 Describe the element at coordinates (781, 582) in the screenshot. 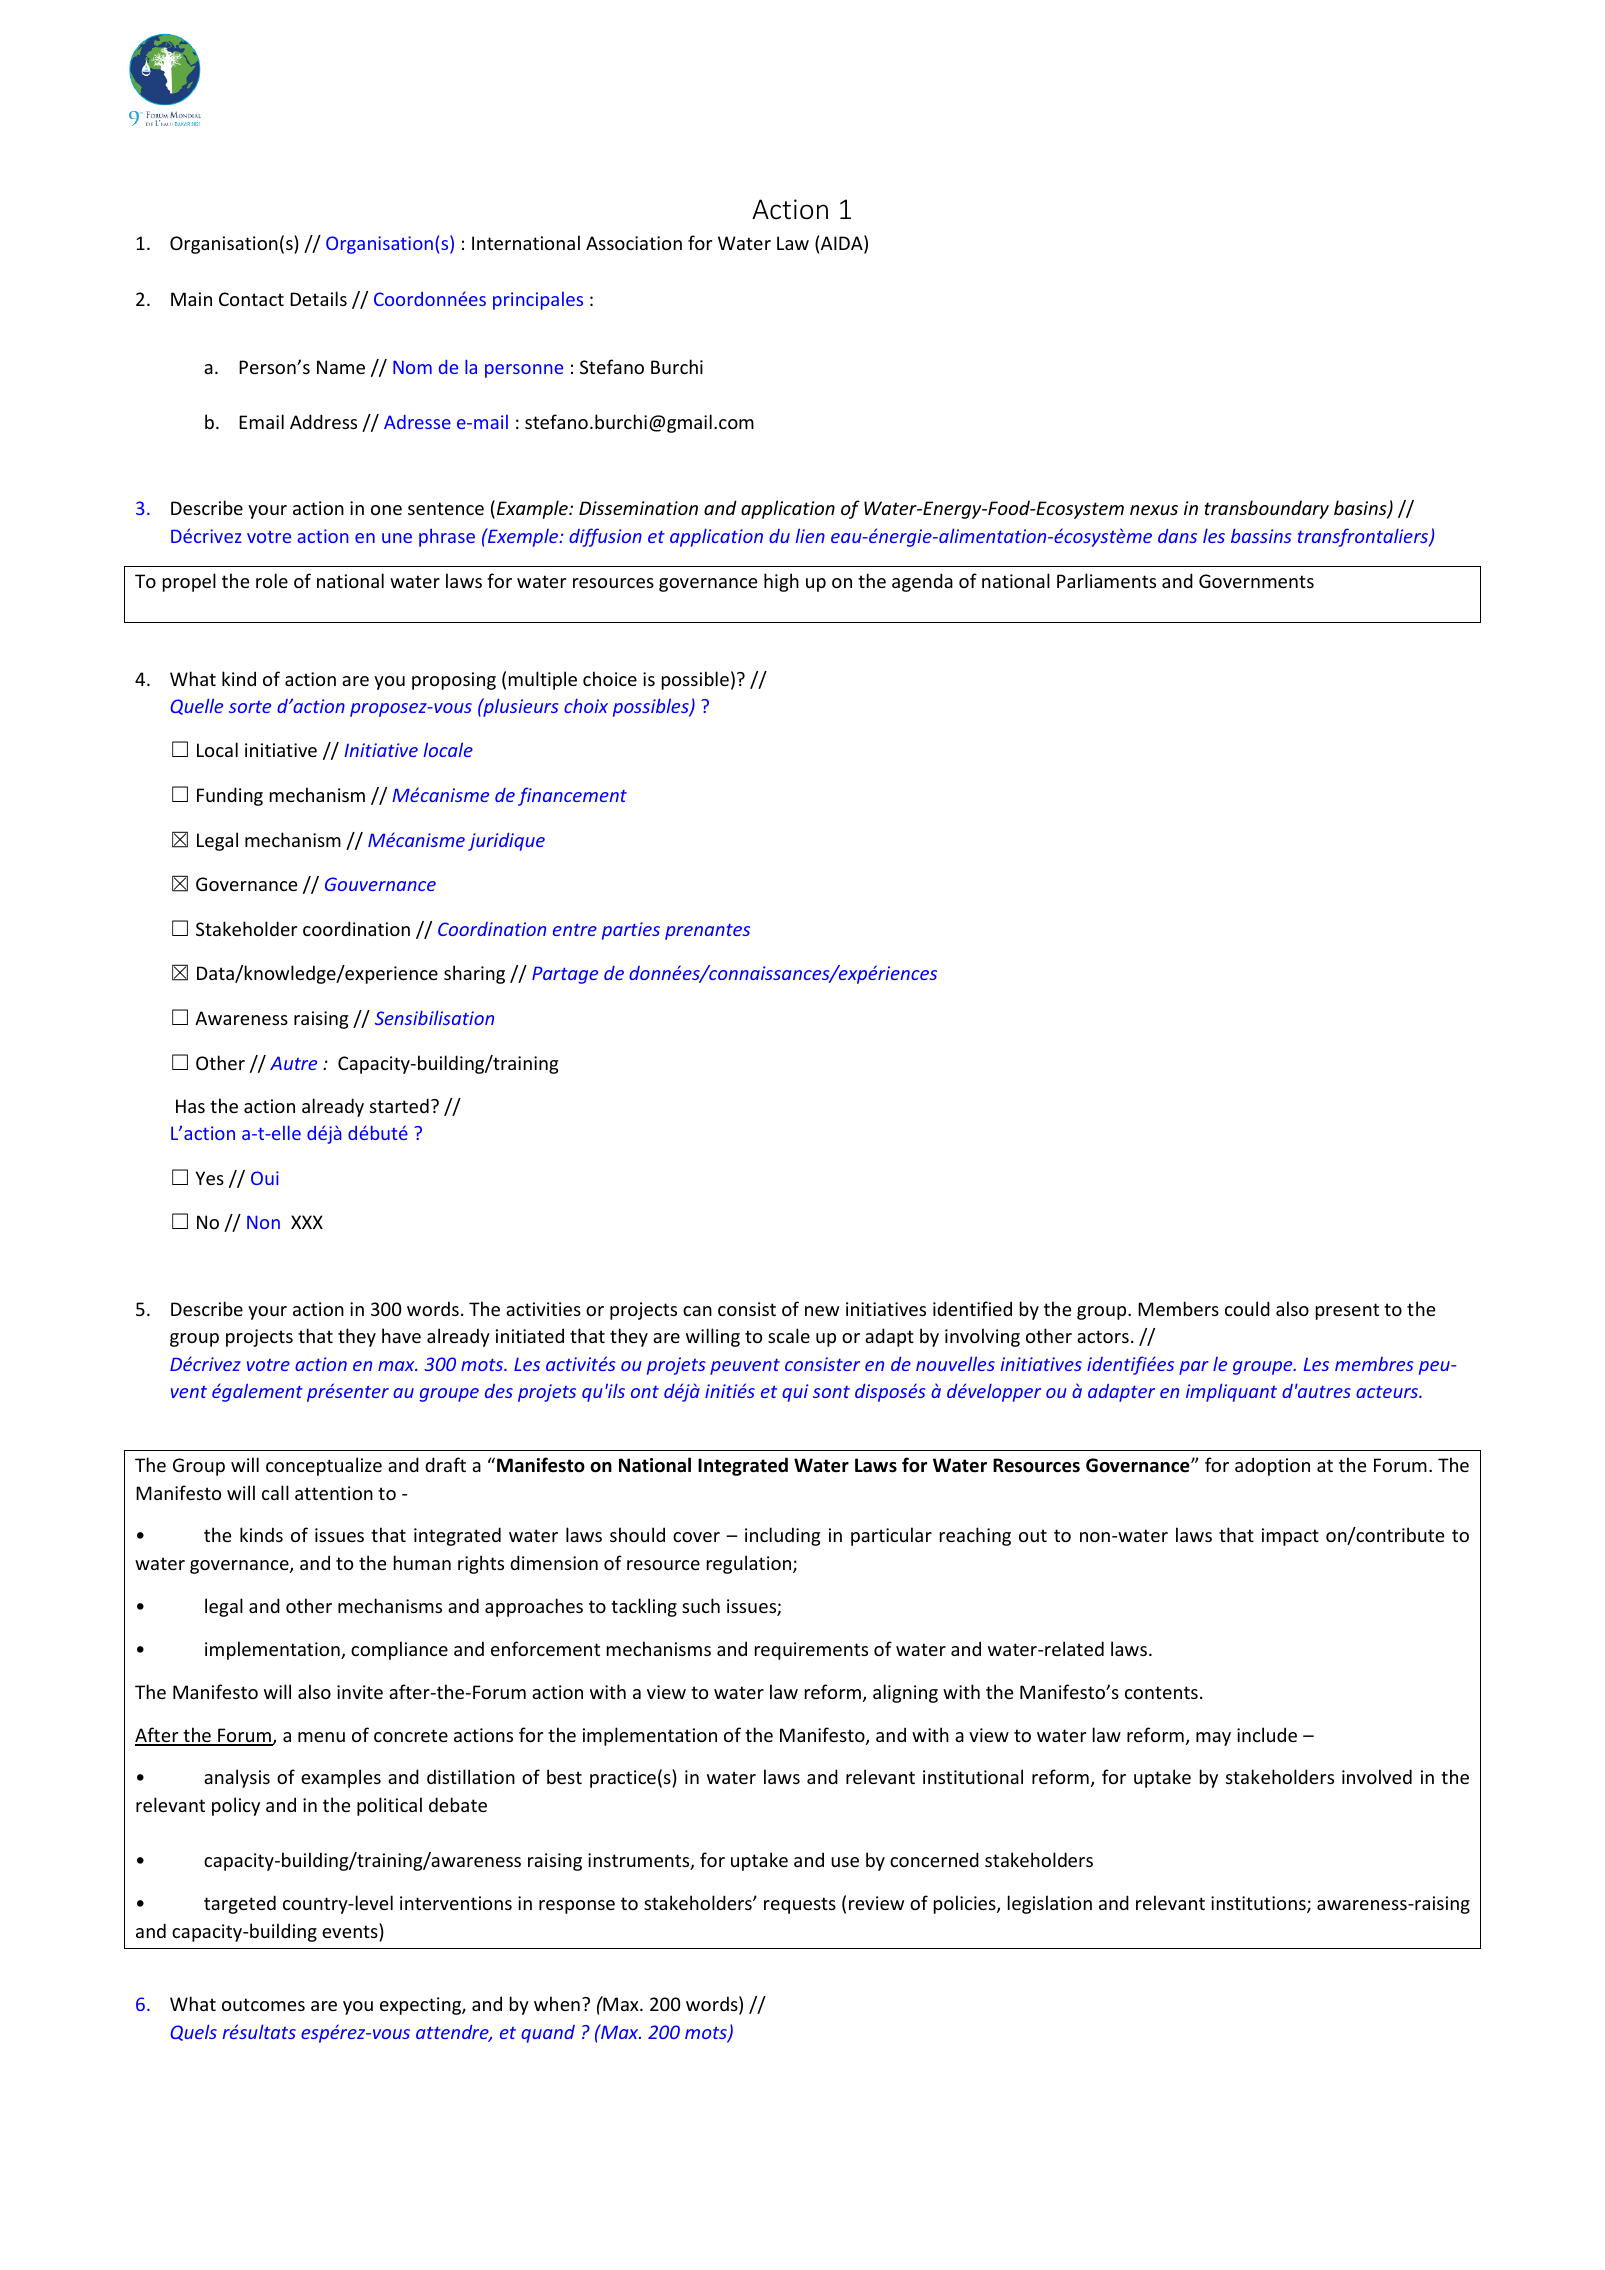

I see `high` at that location.
